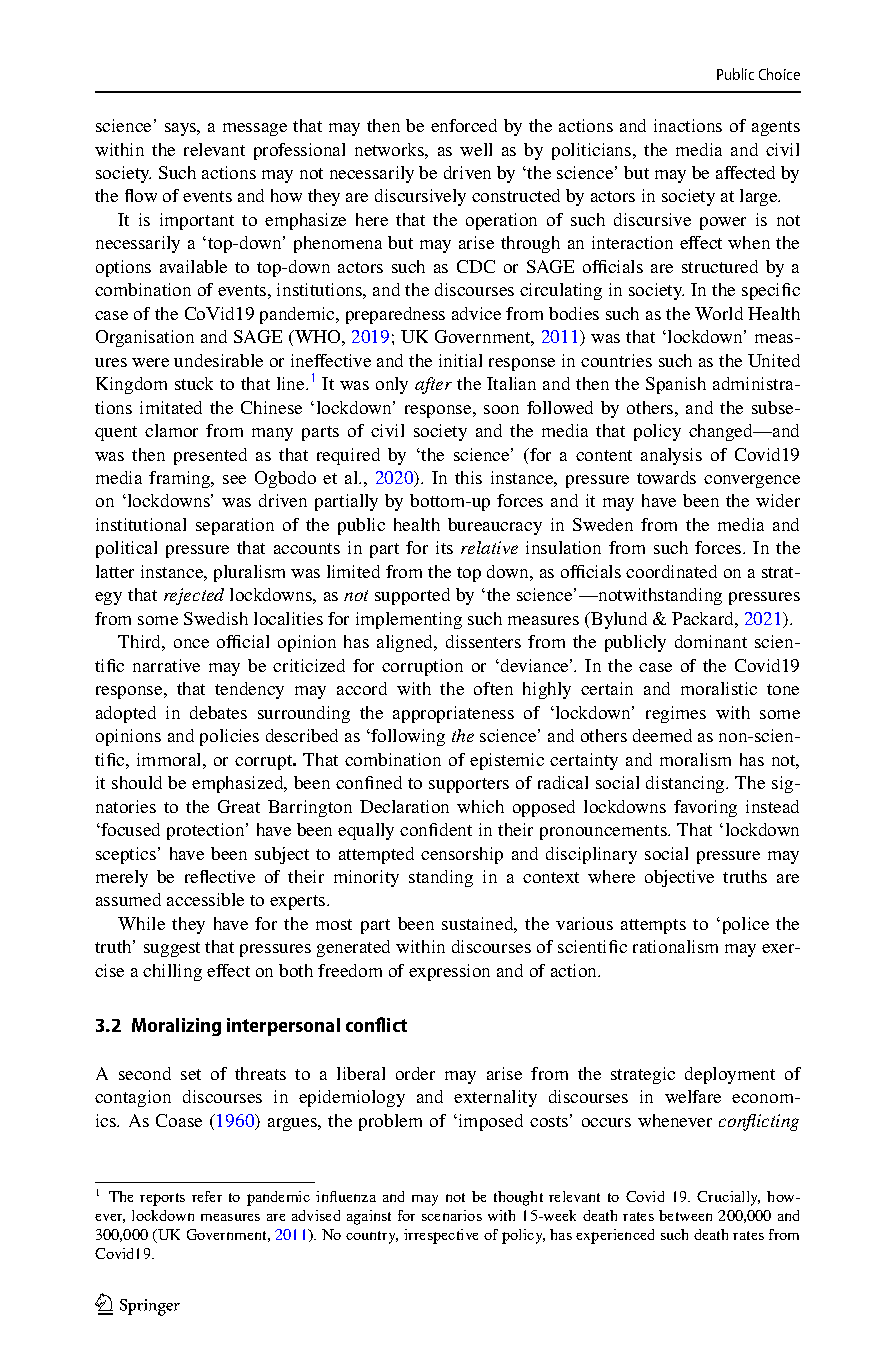  Describe the element at coordinates (172, 949) in the screenshot. I see `suggest` at that location.
